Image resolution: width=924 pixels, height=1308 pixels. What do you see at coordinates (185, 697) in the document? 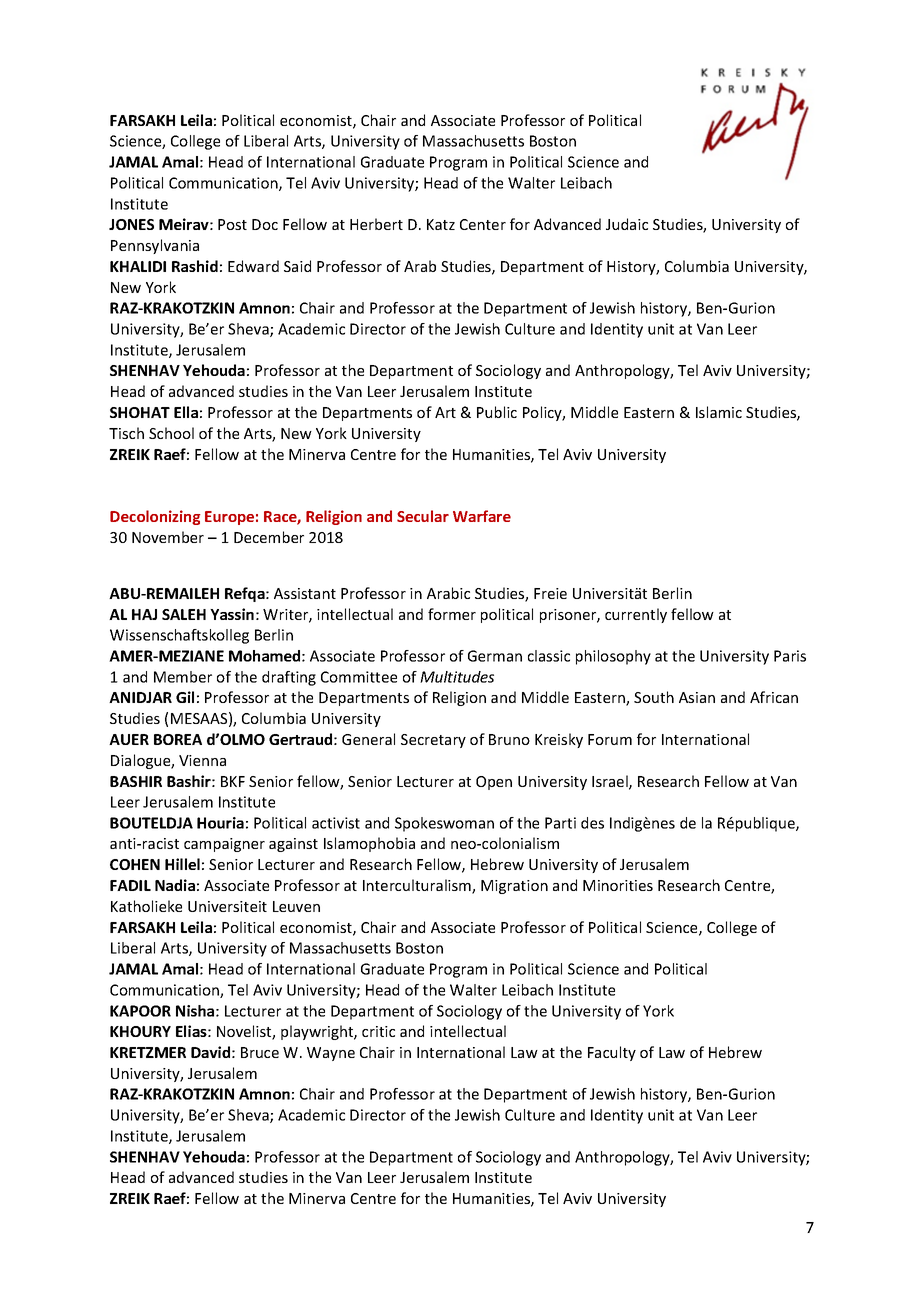
I see `Gil` at bounding box center [185, 697].
